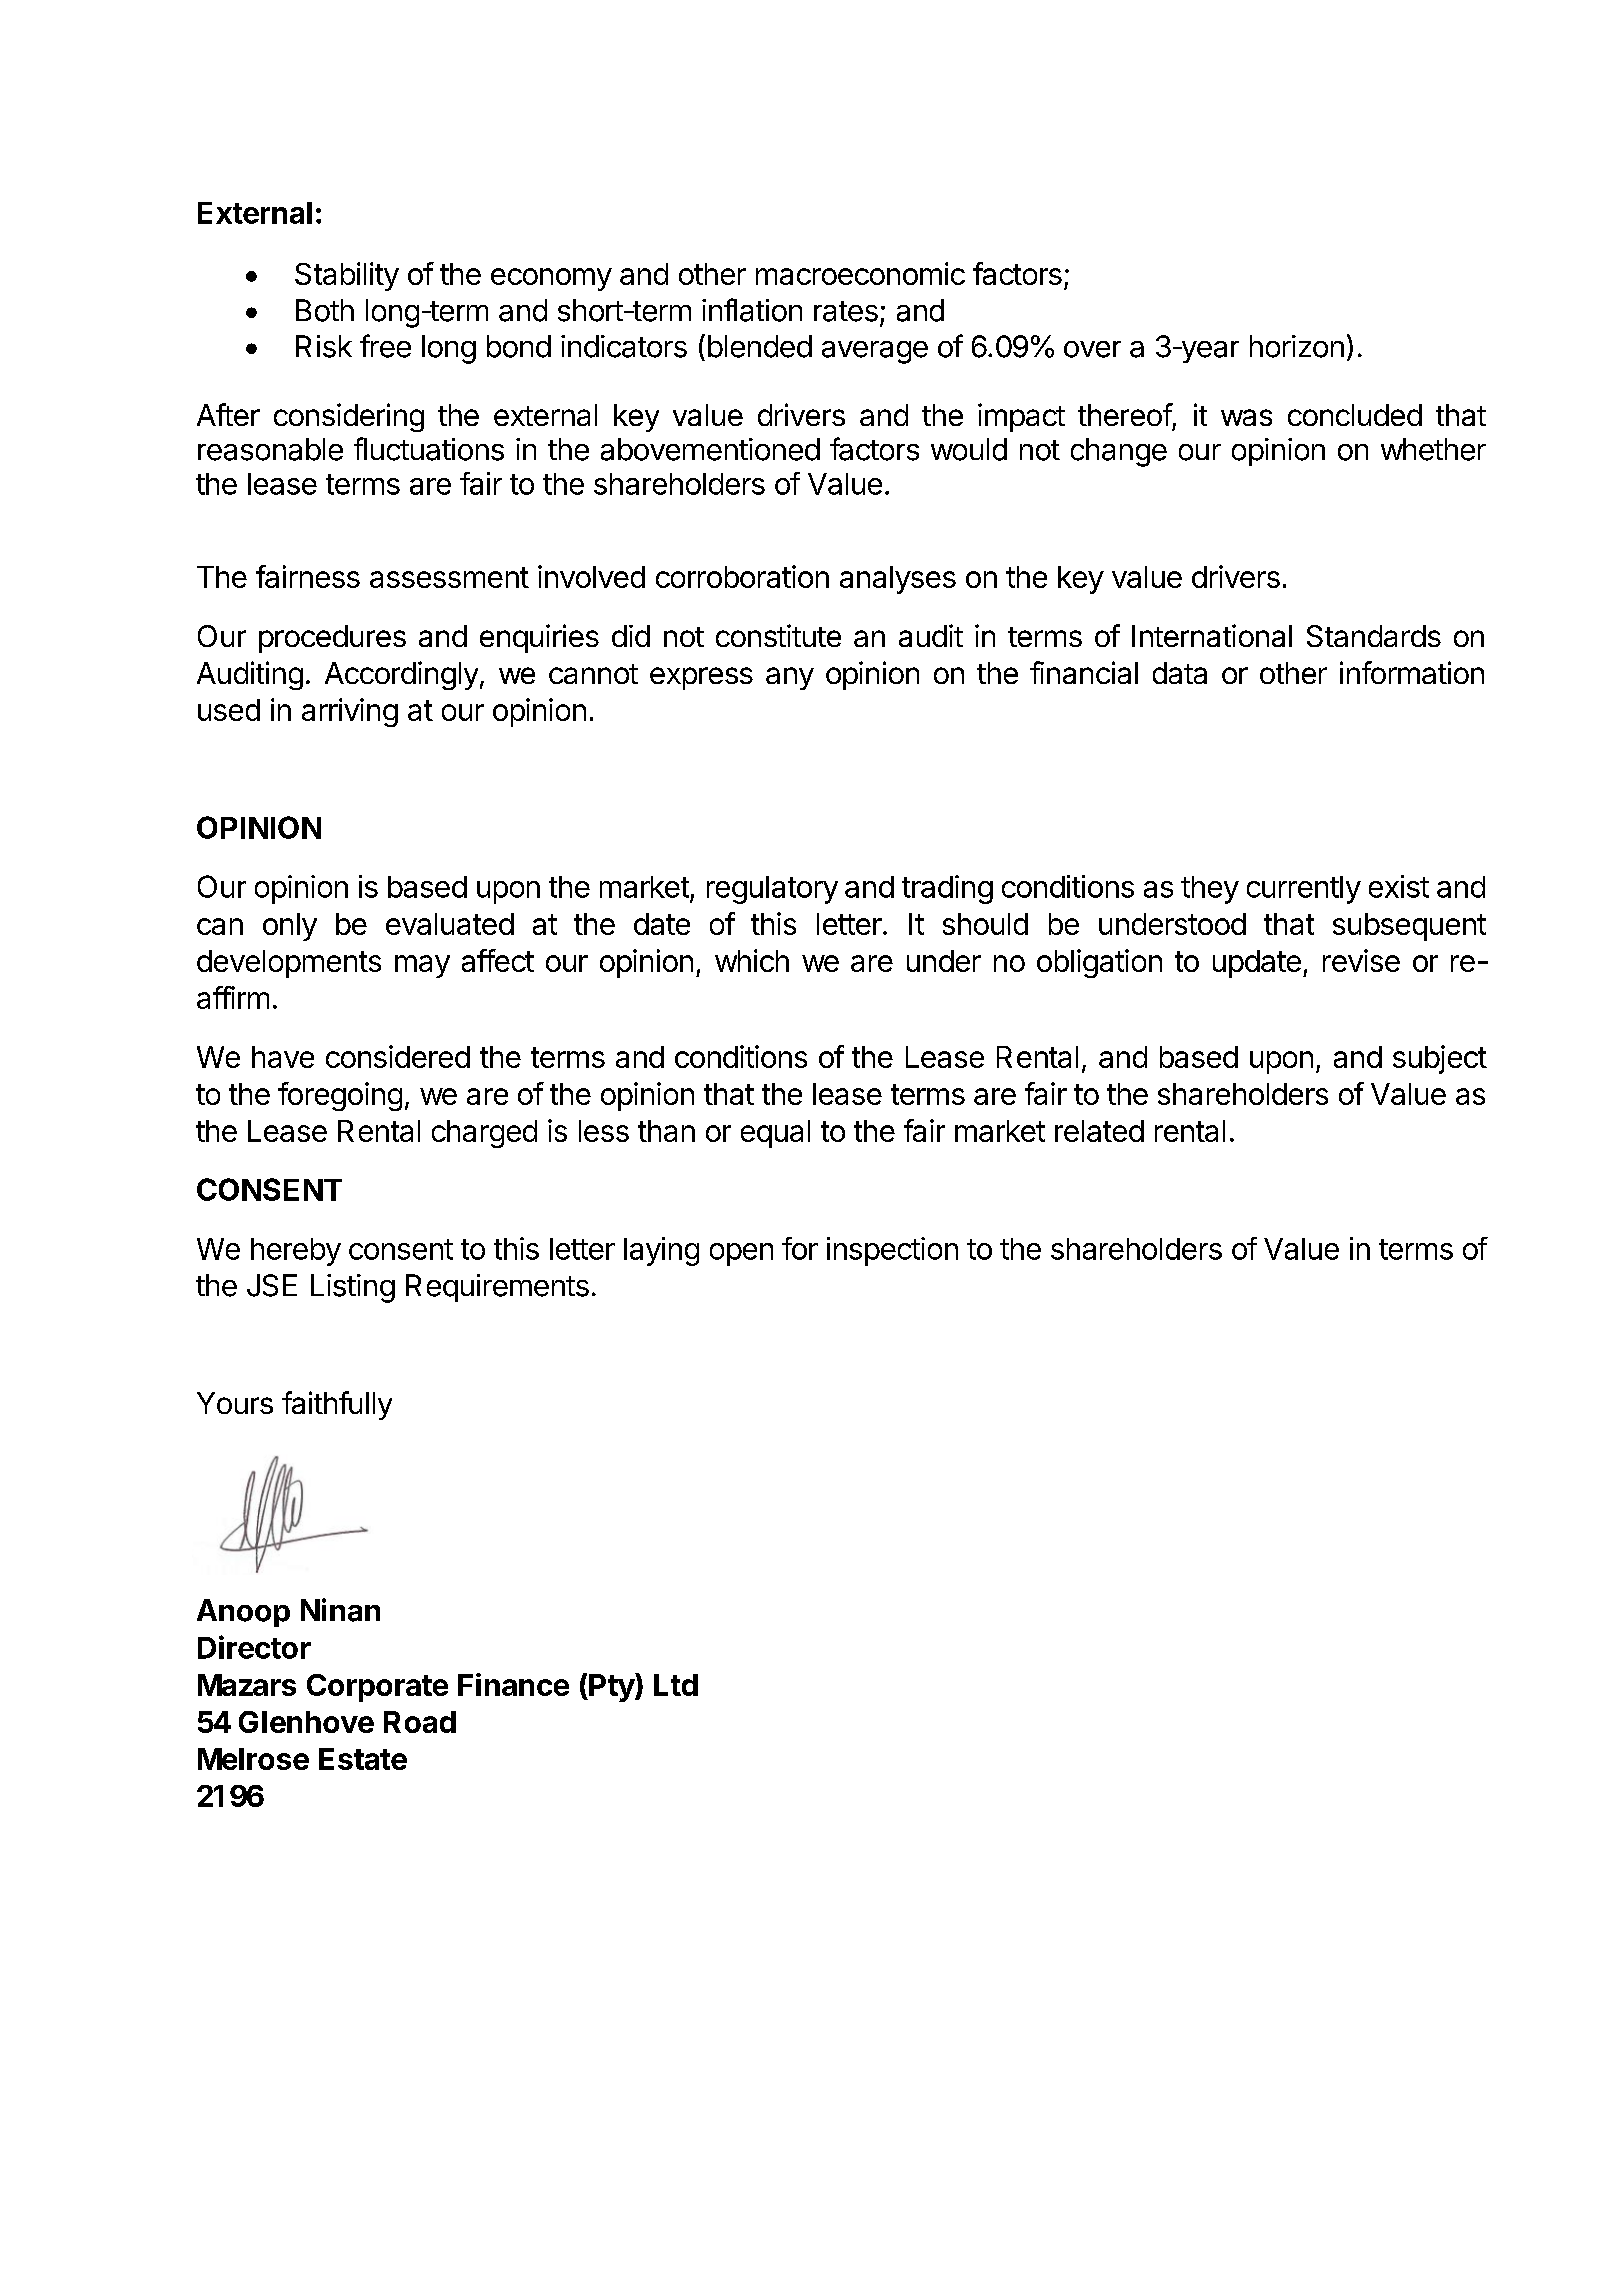  What do you see at coordinates (350, 712) in the screenshot?
I see `arriving` at bounding box center [350, 712].
